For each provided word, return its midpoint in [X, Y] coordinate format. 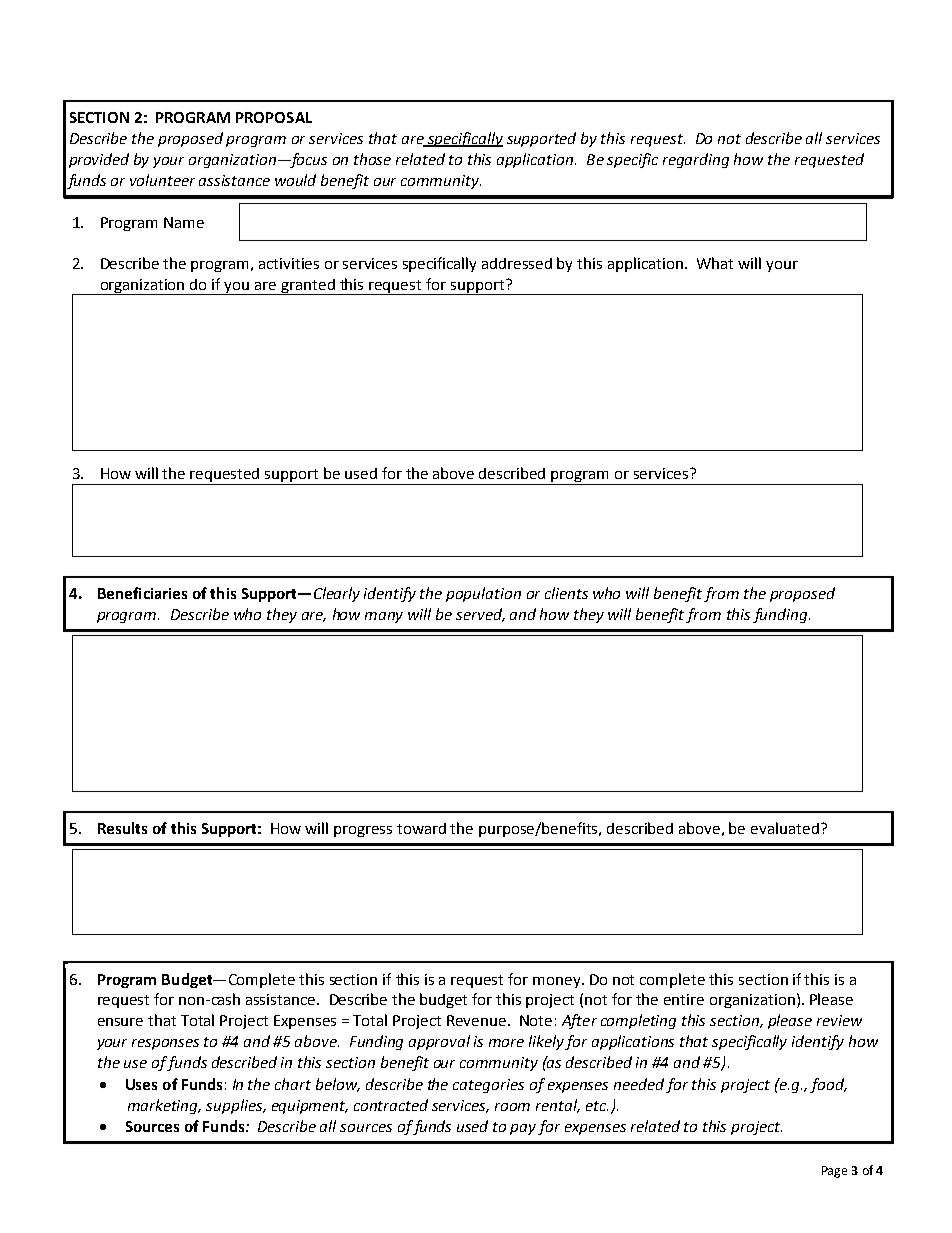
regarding [696, 160]
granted [308, 287]
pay [523, 1129]
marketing [164, 1106]
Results [122, 828]
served [480, 615]
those [372, 159]
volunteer [162, 180]
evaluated [785, 828]
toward [421, 828]
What [715, 263]
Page [834, 1172]
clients [566, 593]
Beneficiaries [142, 593]
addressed [517, 263]
